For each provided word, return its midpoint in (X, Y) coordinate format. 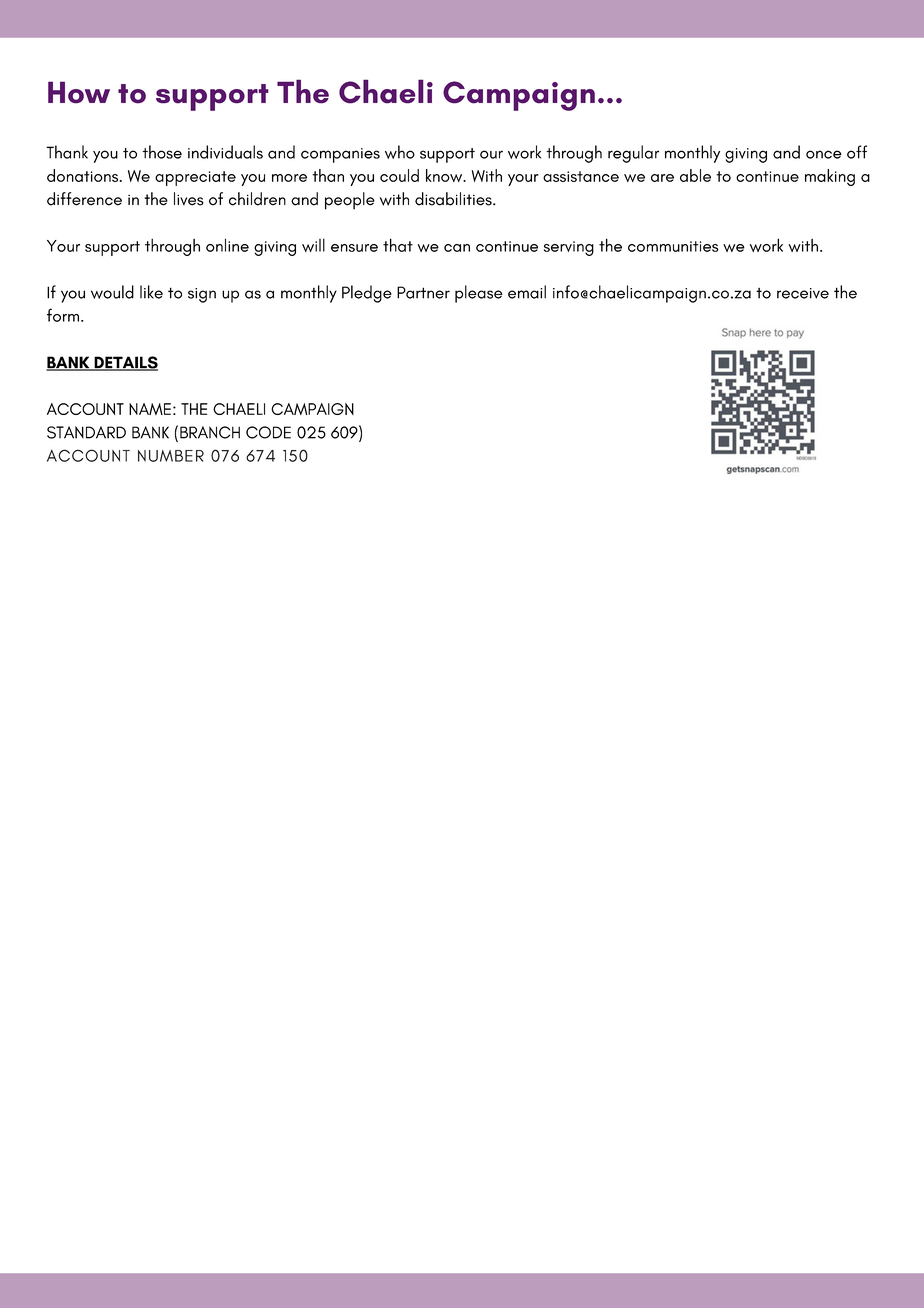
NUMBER (171, 456)
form (63, 315)
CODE (268, 432)
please (479, 294)
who (400, 152)
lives (189, 199)
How (79, 92)
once (824, 154)
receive (803, 293)
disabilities (454, 199)
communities (673, 246)
